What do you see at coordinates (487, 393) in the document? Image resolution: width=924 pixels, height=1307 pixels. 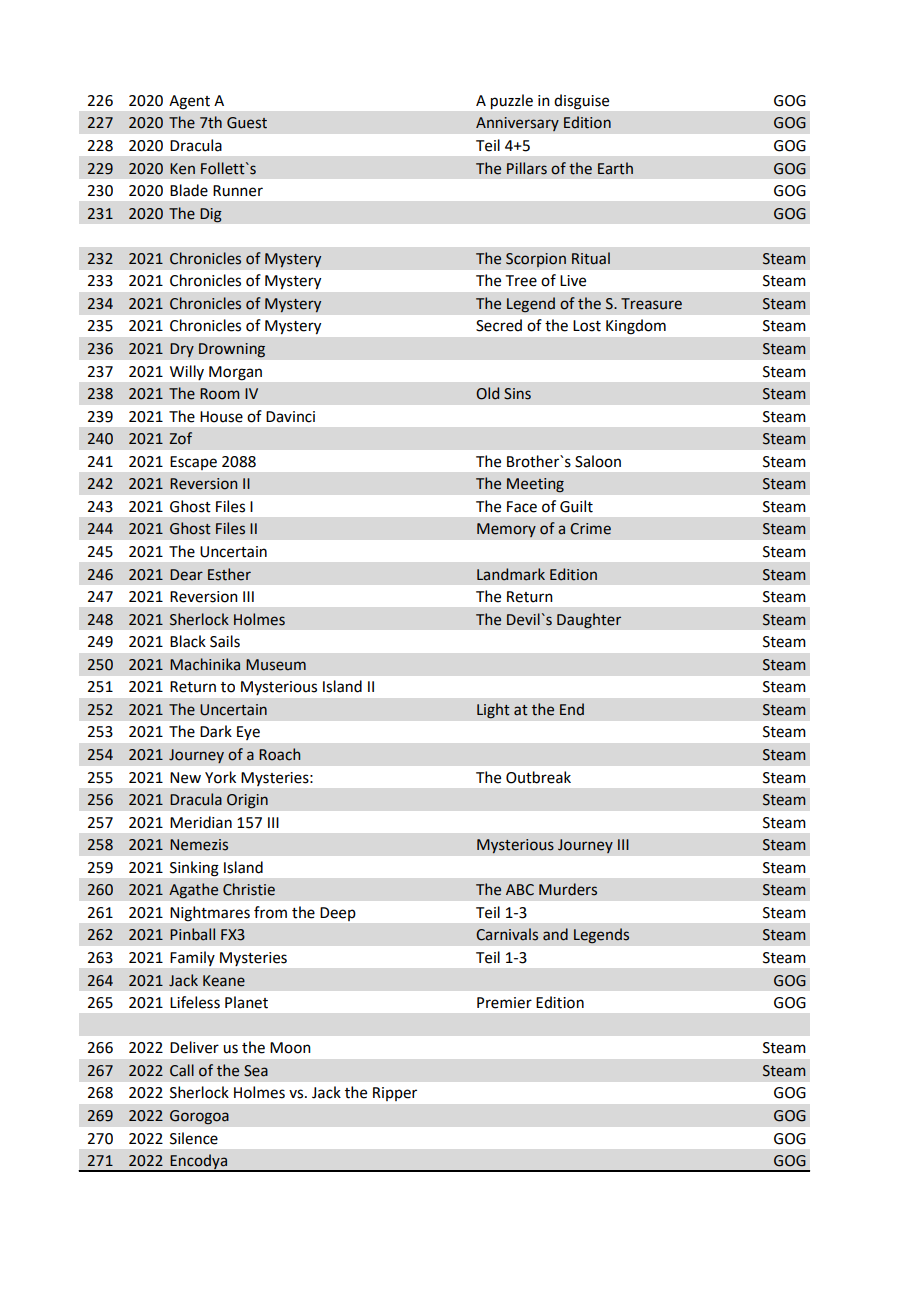 I see `Old` at bounding box center [487, 393].
